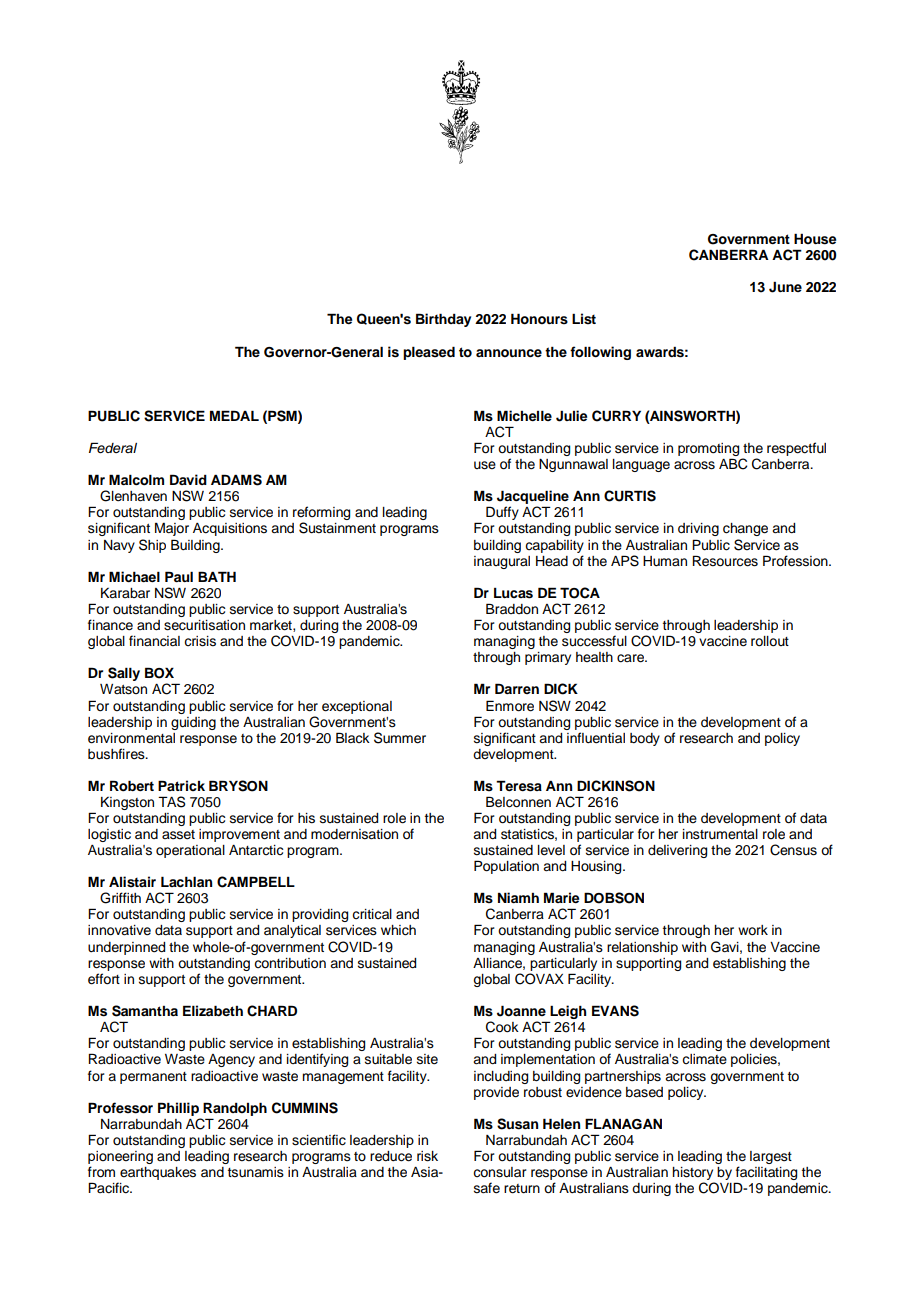  I want to click on inaugural, so click(502, 562).
